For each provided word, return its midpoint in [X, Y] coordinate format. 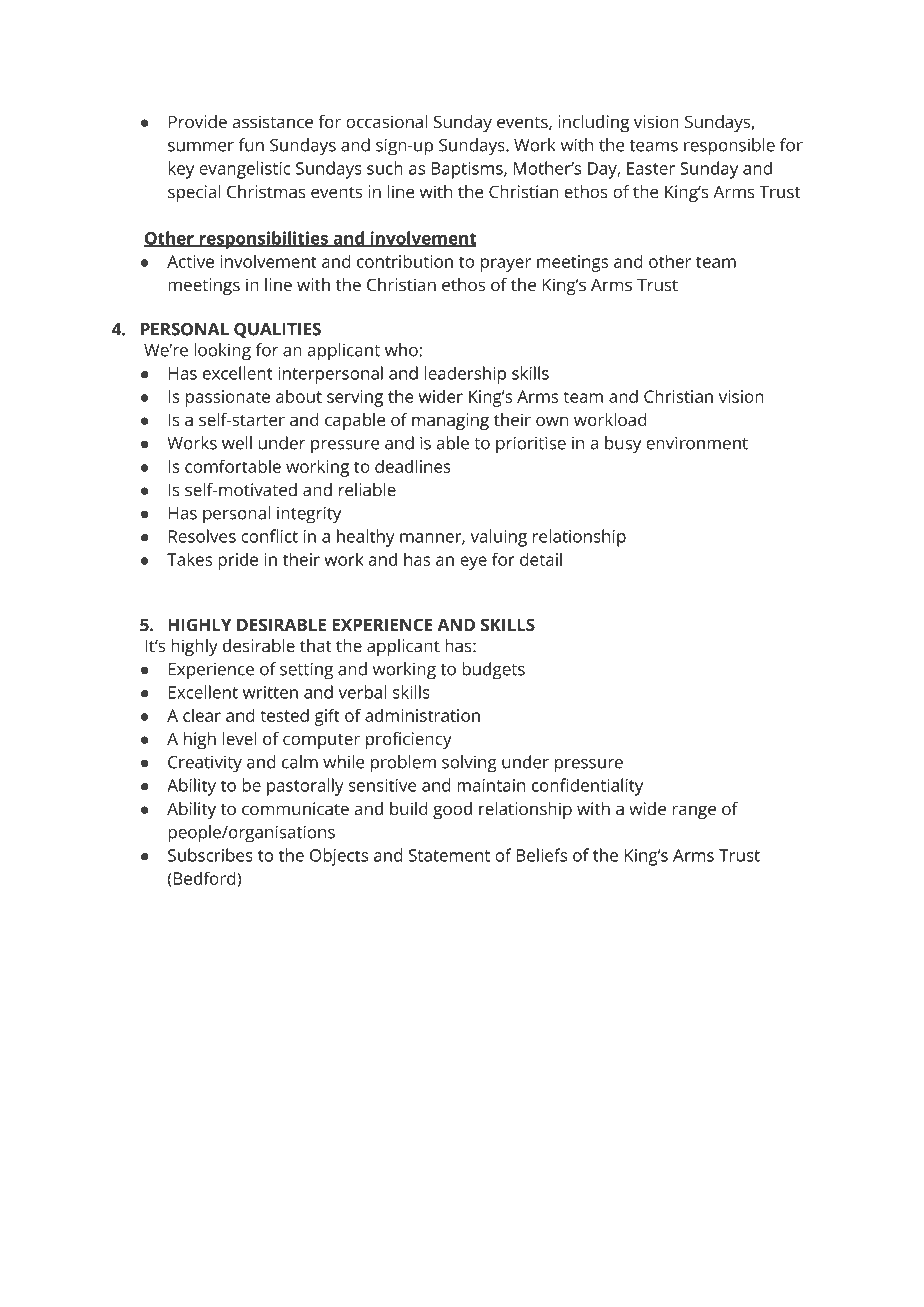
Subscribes [210, 855]
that [315, 645]
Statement [449, 855]
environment [697, 443]
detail [541, 559]
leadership [465, 375]
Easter [651, 168]
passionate [228, 398]
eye [473, 563]
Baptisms [468, 170]
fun [251, 145]
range [694, 812]
